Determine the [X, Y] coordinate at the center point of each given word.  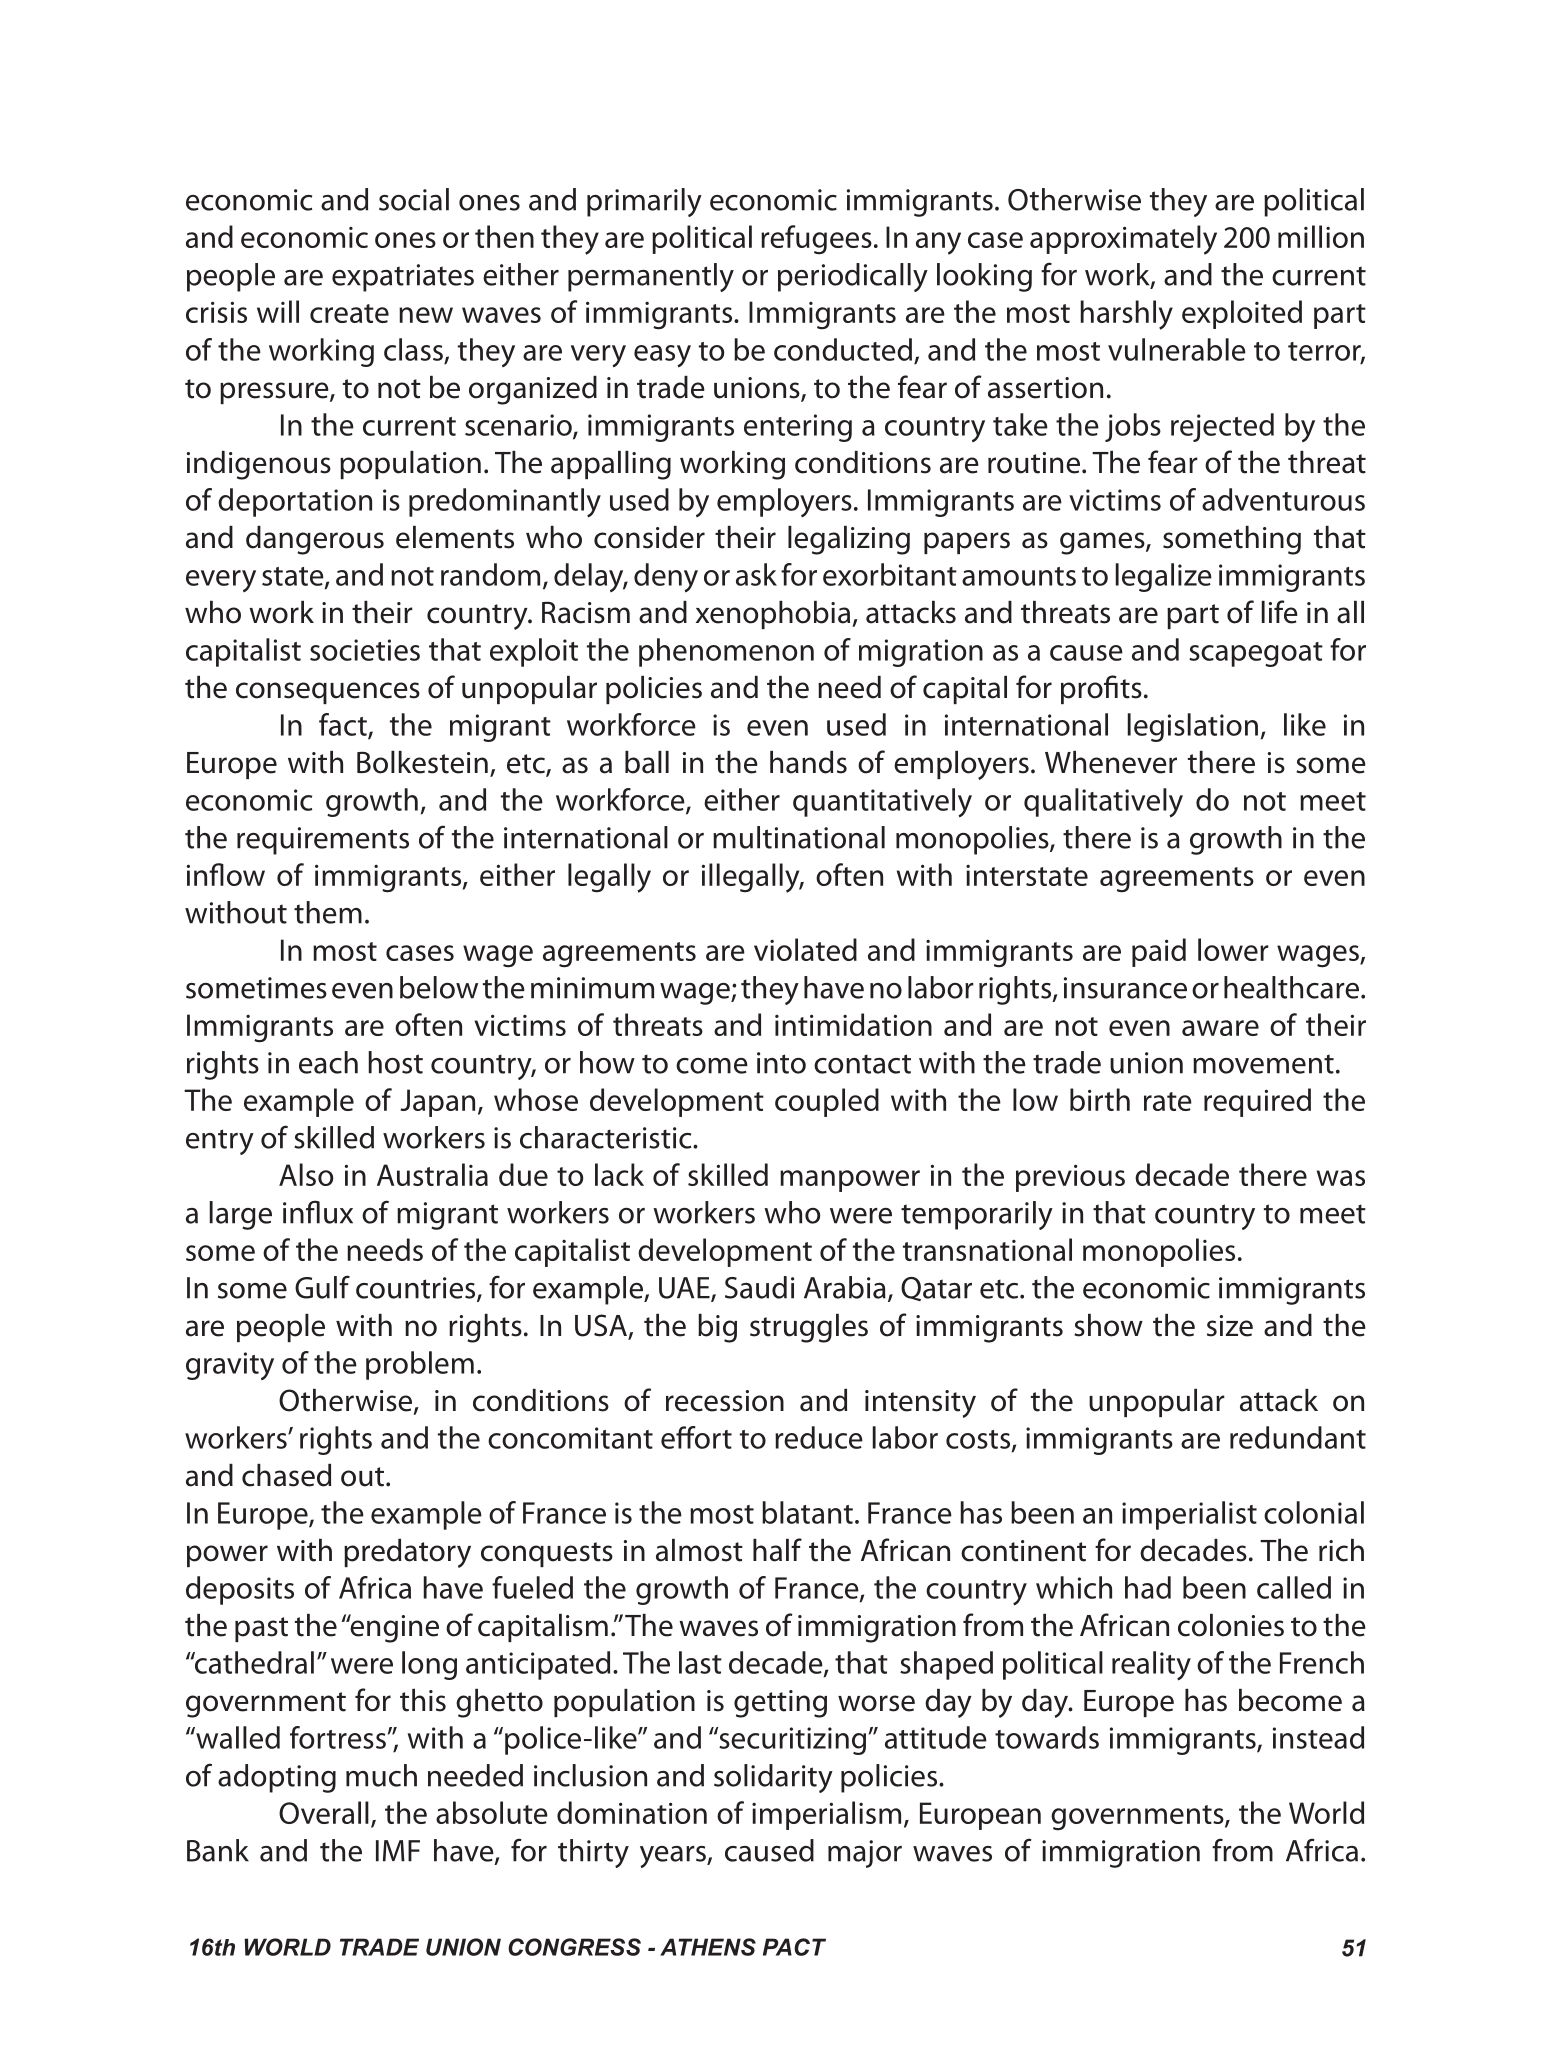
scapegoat [1256, 654]
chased [286, 1475]
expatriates [403, 278]
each [328, 1062]
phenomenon [726, 652]
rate [1168, 1101]
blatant [807, 1512]
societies [365, 650]
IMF [398, 1851]
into [781, 1063]
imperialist [1189, 1515]
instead [1318, 1737]
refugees [816, 240]
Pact [794, 1947]
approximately [1123, 240]
